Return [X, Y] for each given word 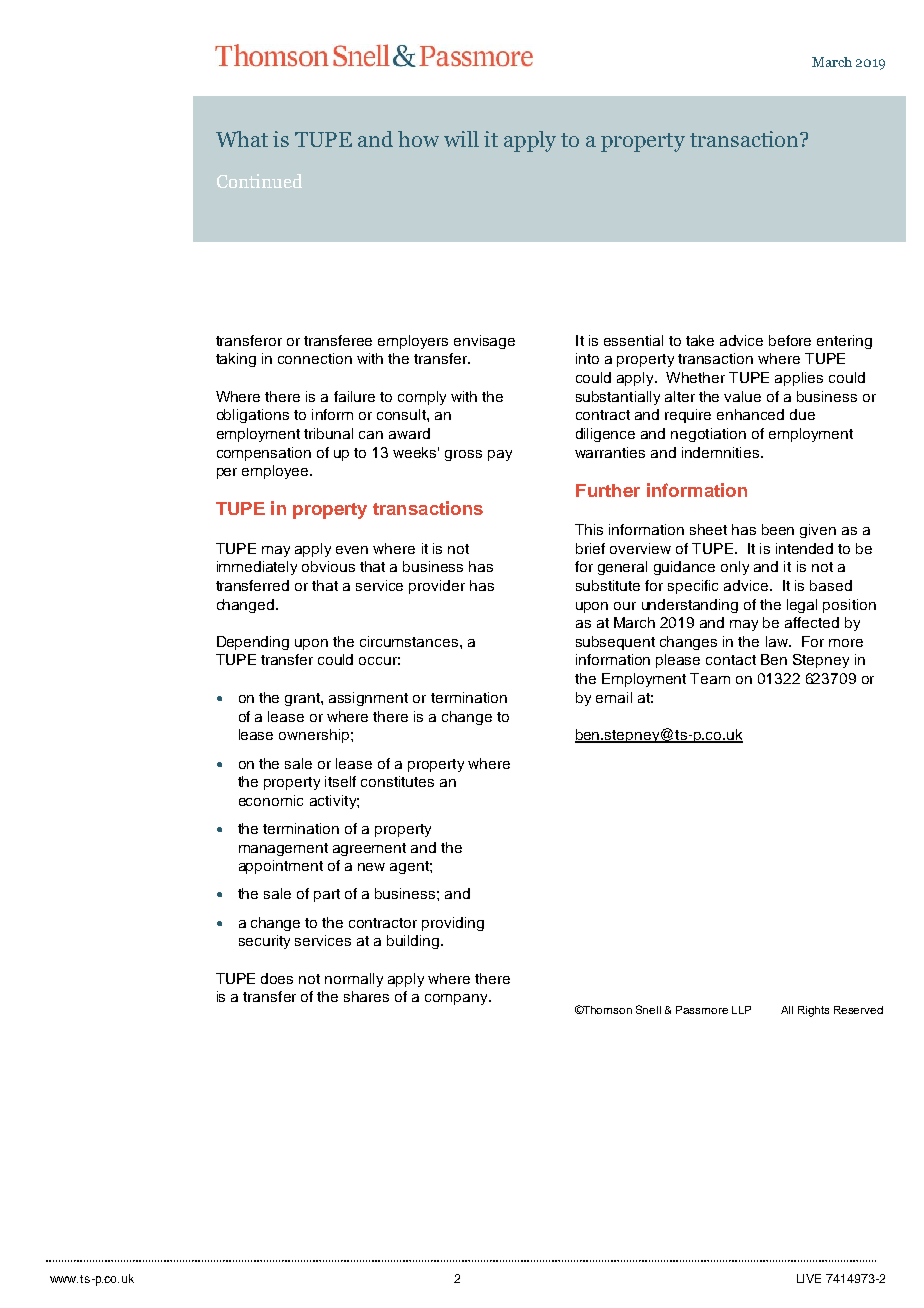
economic [271, 800]
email [614, 697]
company [457, 999]
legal [802, 606]
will [461, 139]
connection [315, 358]
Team [710, 678]
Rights [813, 1011]
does [277, 978]
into [587, 358]
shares [366, 996]
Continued [259, 181]
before [790, 340]
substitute [608, 585]
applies [799, 379]
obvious [328, 566]
